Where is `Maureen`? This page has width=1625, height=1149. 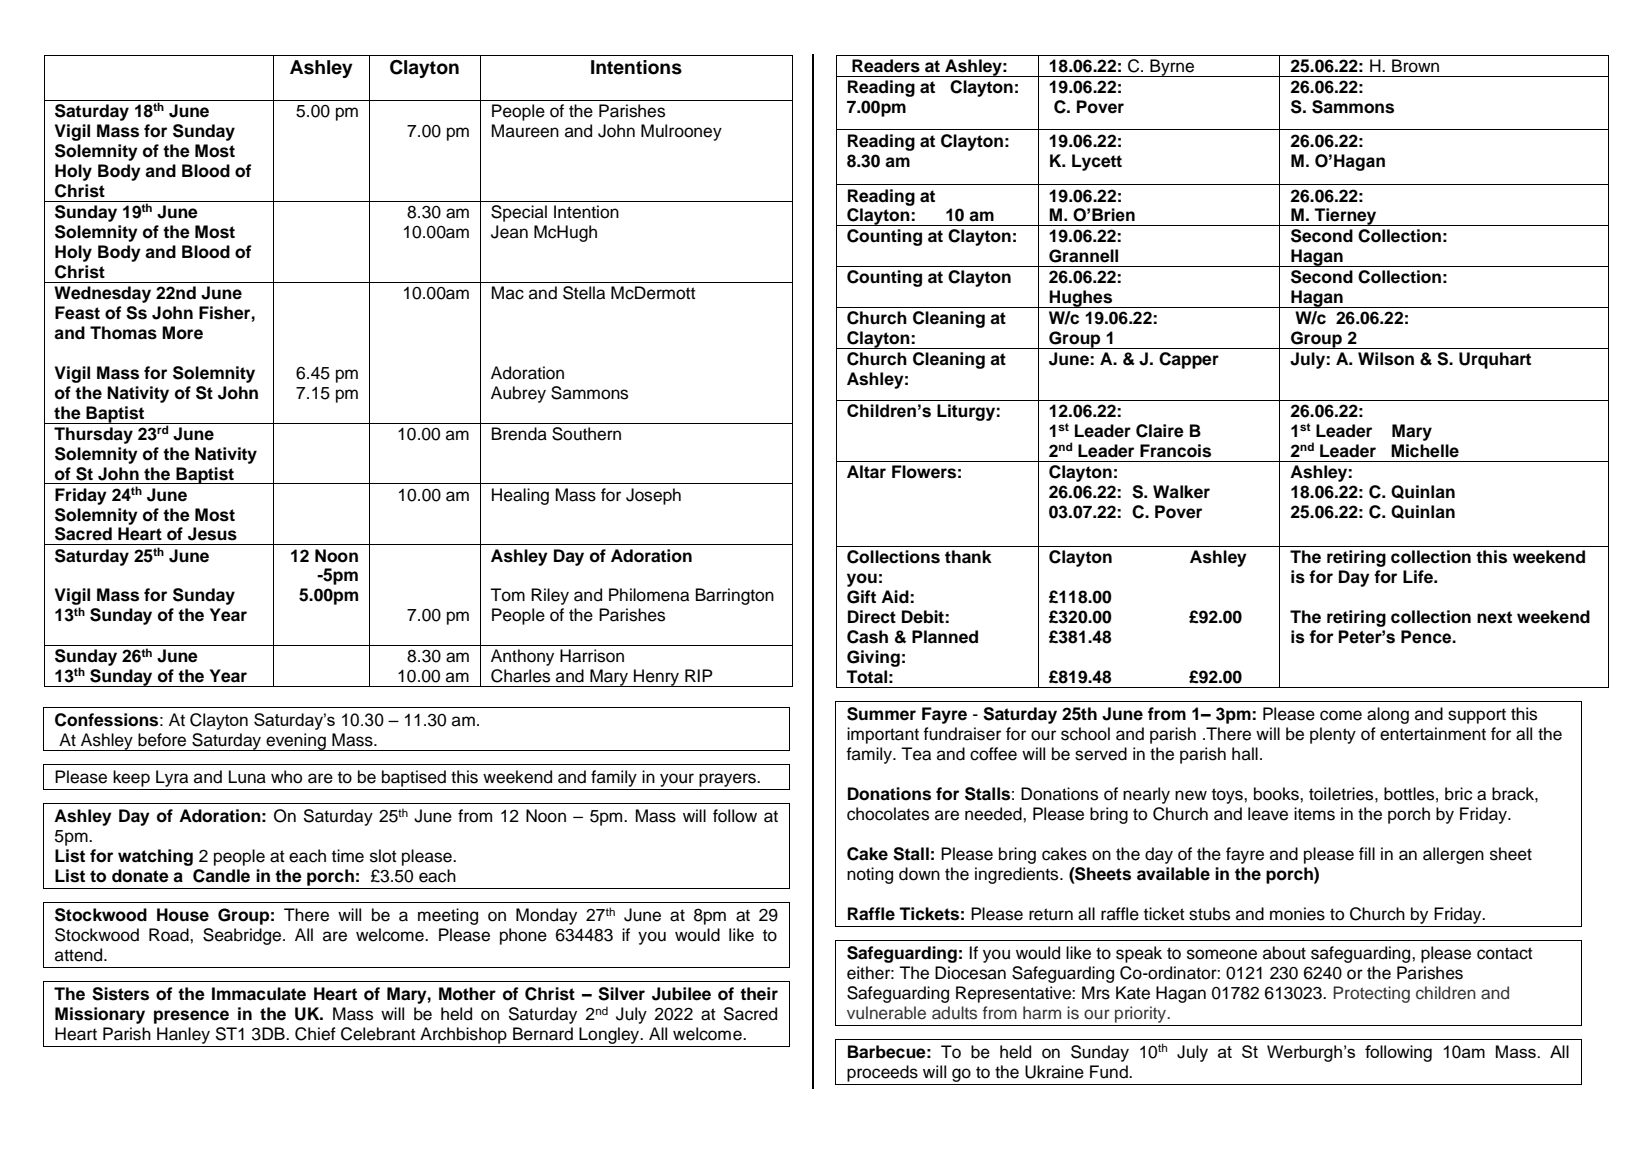 Maureen is located at coordinates (525, 131).
